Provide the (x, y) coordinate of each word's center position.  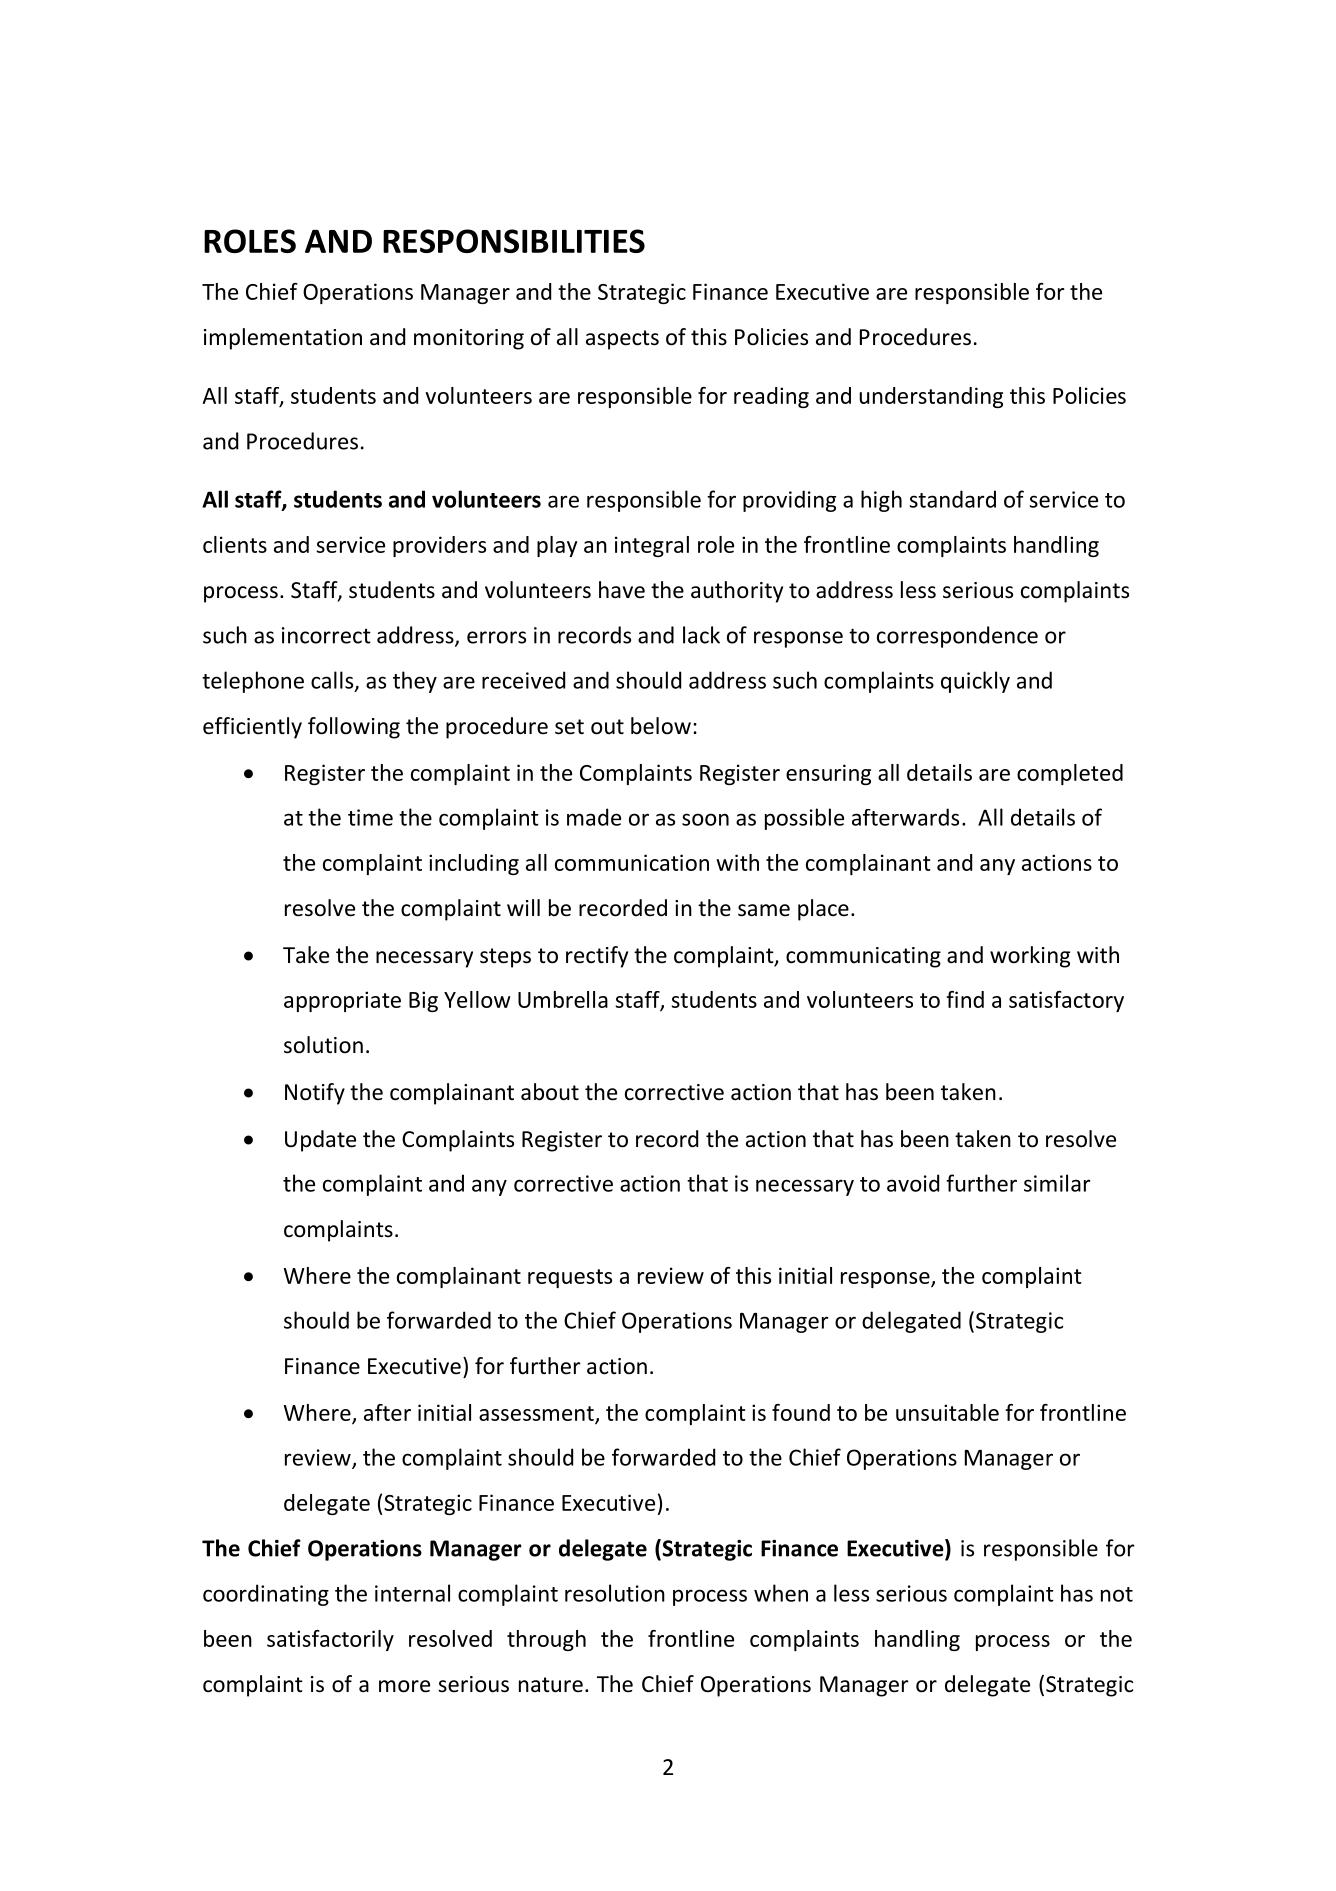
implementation (283, 339)
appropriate (342, 1001)
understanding (931, 397)
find (965, 999)
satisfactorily (330, 1640)
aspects (622, 340)
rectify (597, 957)
